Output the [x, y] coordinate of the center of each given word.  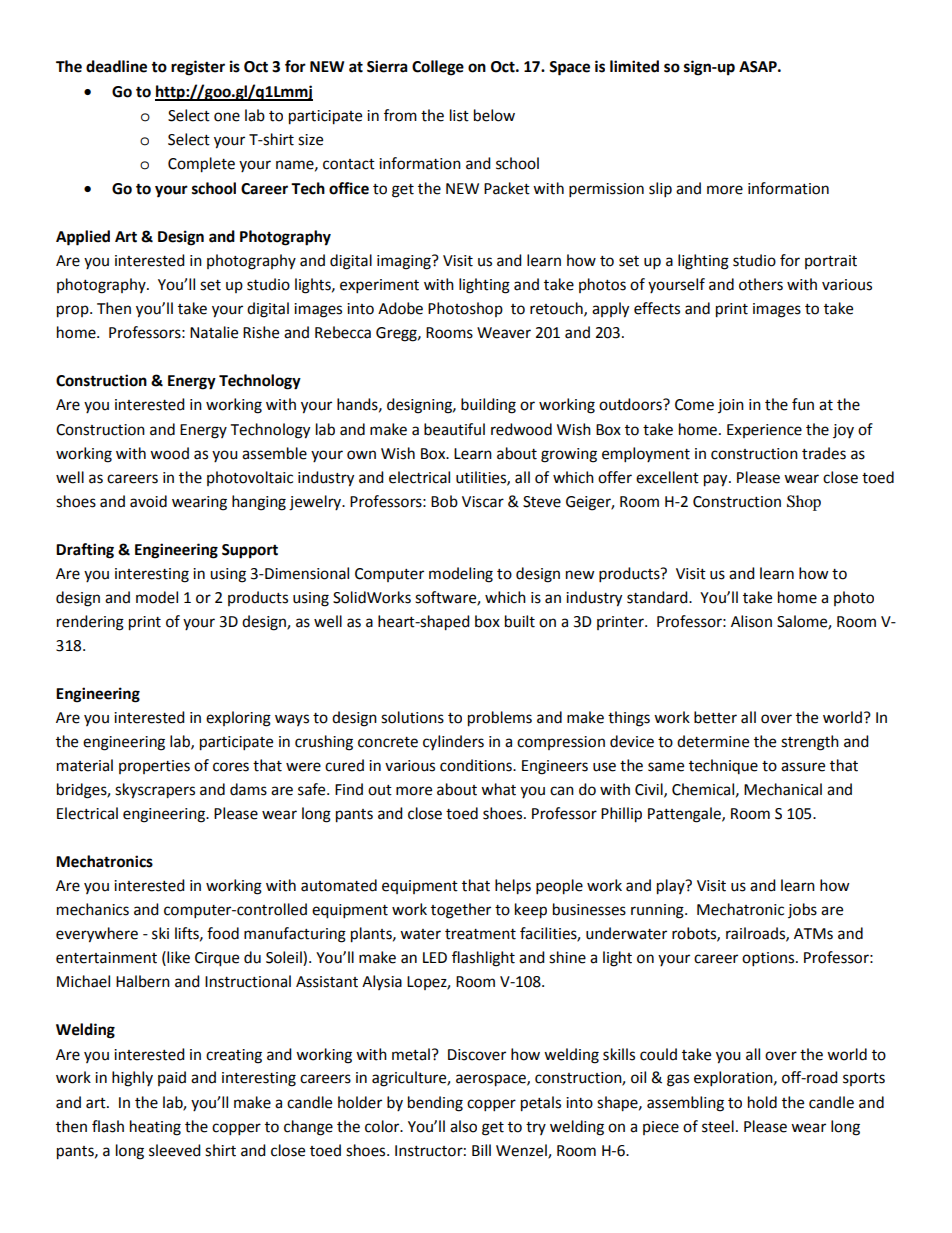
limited [634, 66]
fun [803, 404]
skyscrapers [155, 791]
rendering [90, 623]
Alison [751, 621]
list [459, 115]
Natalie [214, 332]
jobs [802, 910]
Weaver [504, 333]
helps [513, 887]
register [198, 68]
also [463, 1126]
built [520, 621]
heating [155, 1128]
